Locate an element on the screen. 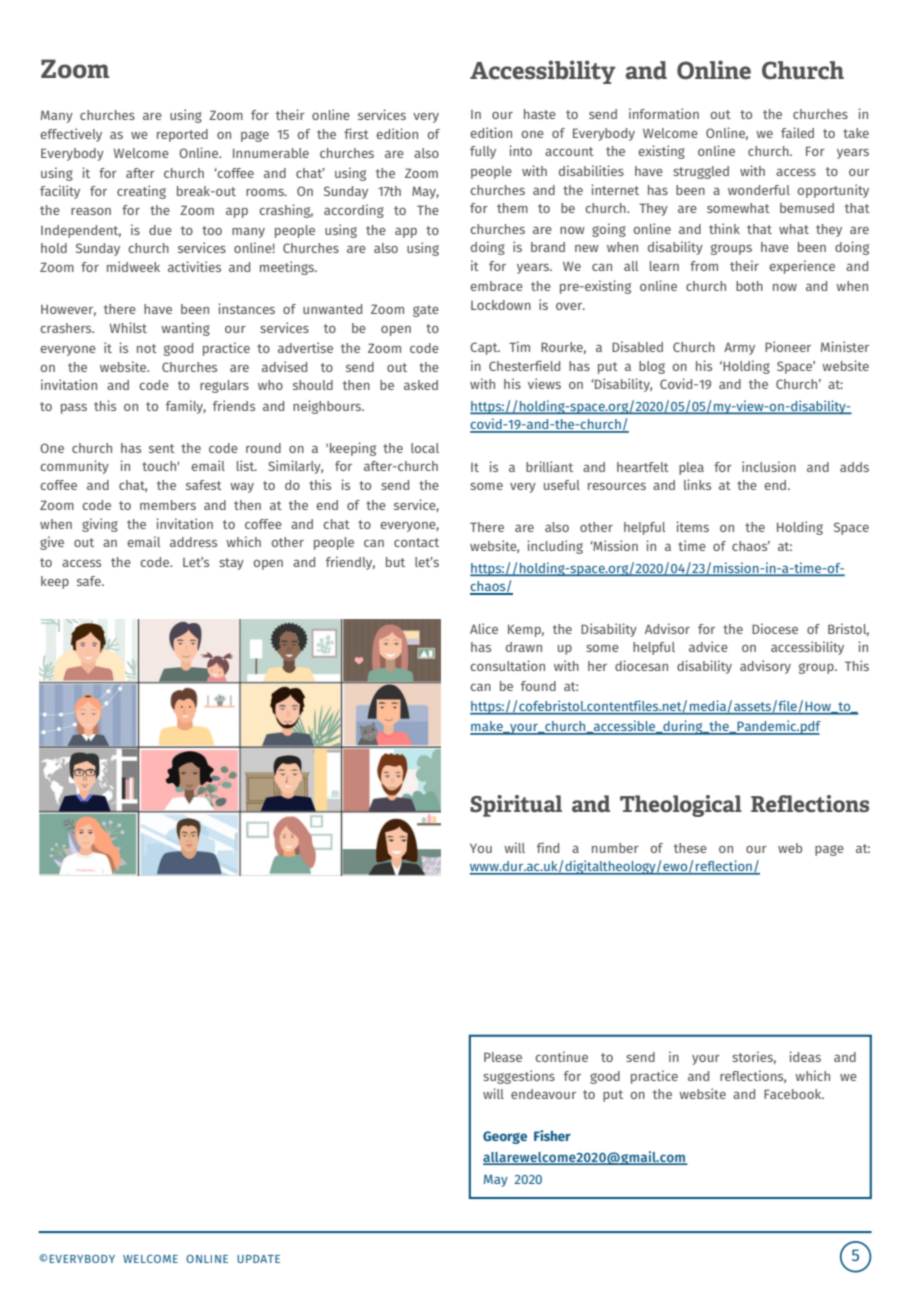  advice is located at coordinates (708, 646).
